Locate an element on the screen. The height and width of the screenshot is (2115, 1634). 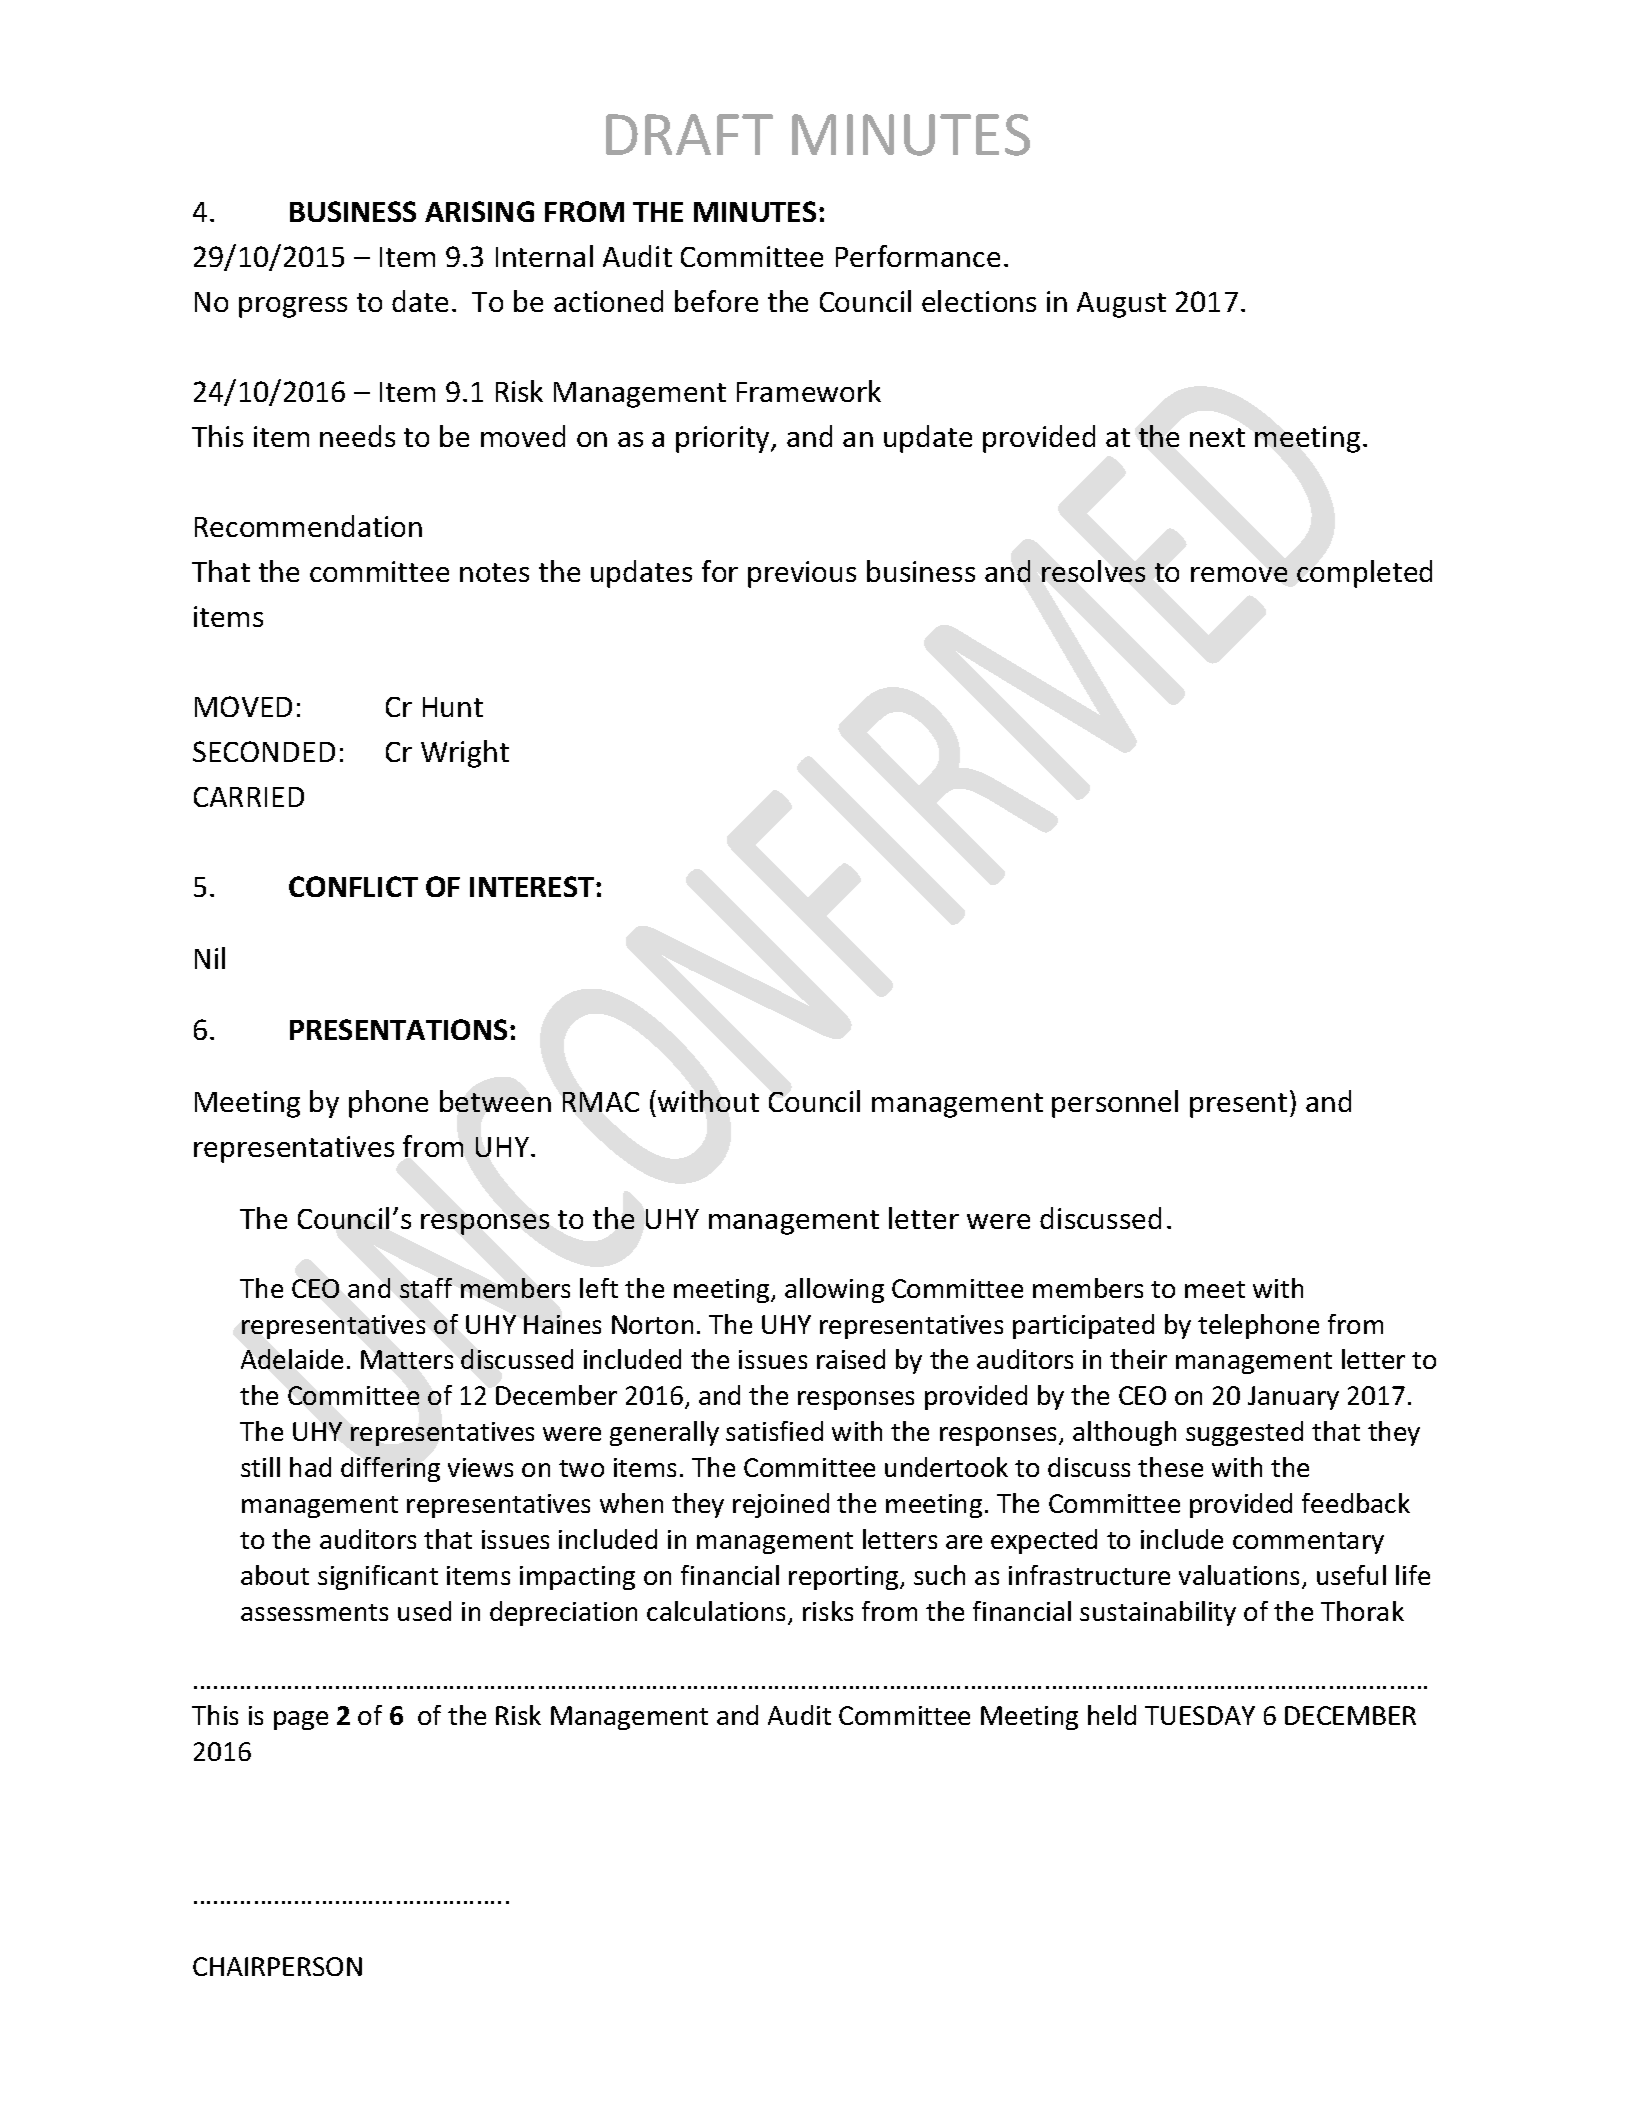
CHAIRPERSON is located at coordinates (277, 1966).
